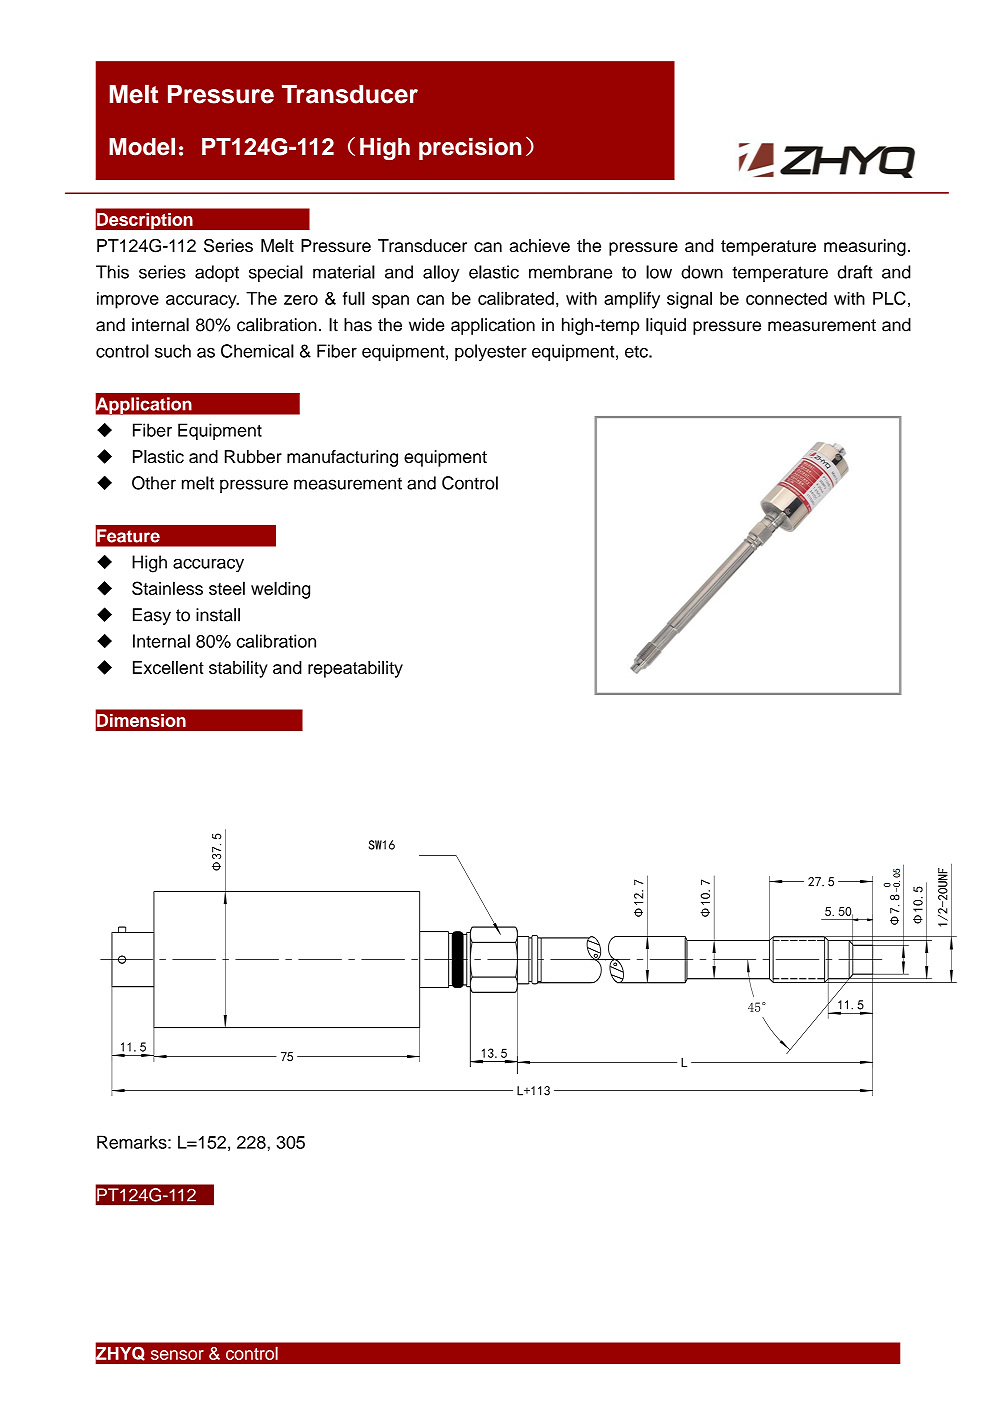 This page has height=1423, width=1007. Describe the element at coordinates (786, 298) in the page. I see `connected` at that location.
